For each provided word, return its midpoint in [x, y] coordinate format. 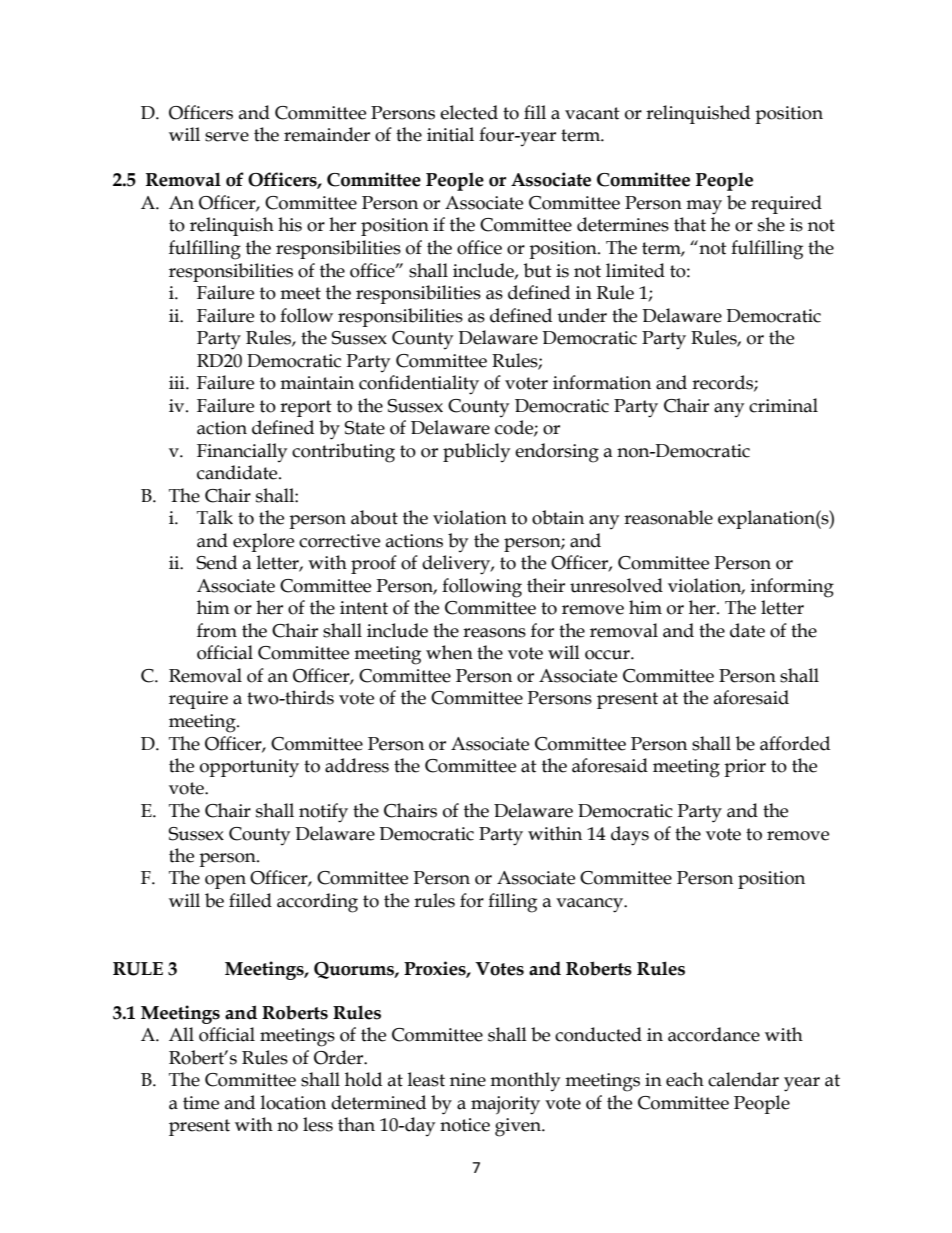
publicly [476, 452]
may [704, 207]
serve [227, 137]
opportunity [249, 768]
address [357, 765]
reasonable [668, 517]
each [685, 1079]
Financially [242, 452]
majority [505, 1105]
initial [450, 134]
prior [745, 768]
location [293, 1102]
